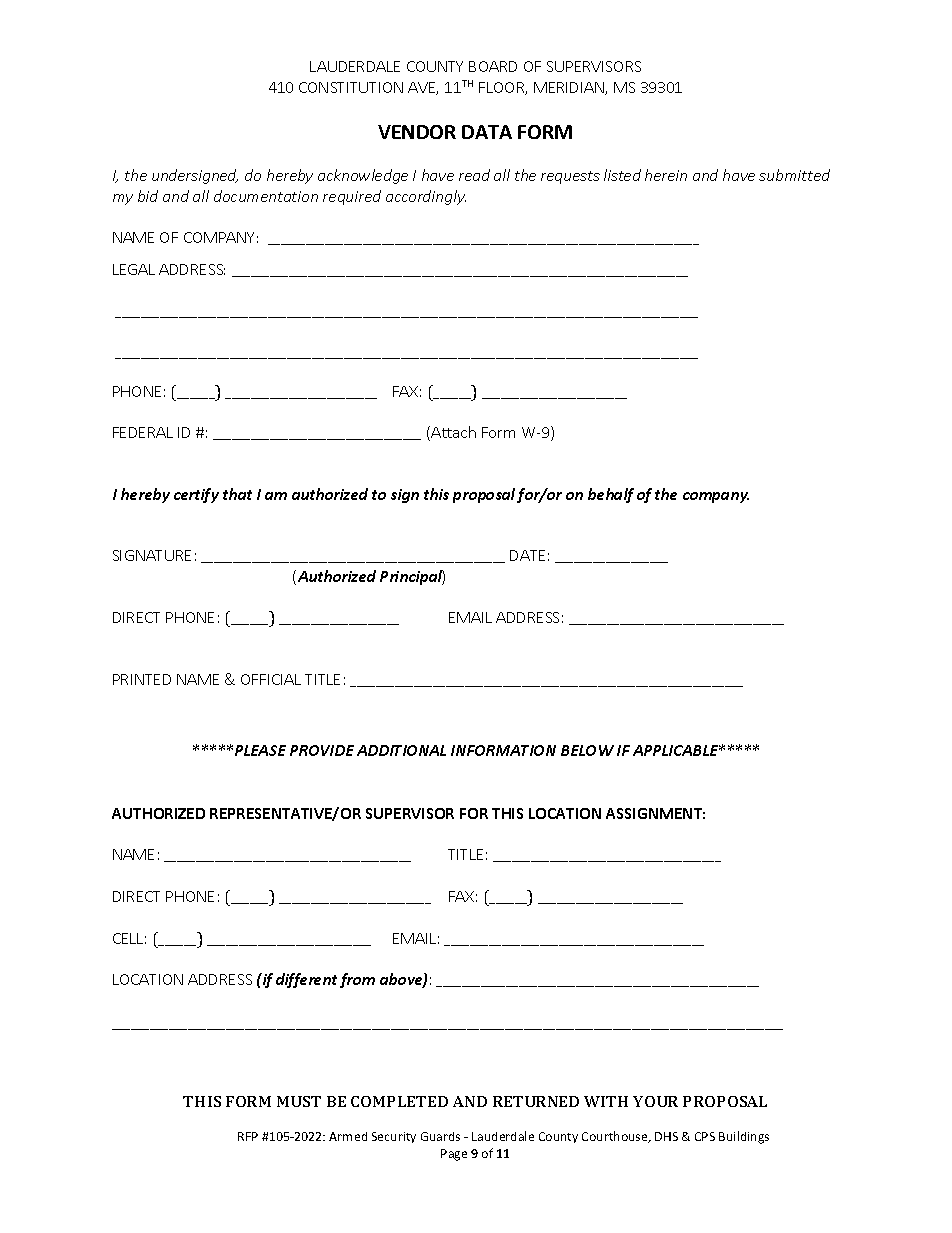 Image resolution: width=952 pixels, height=1233 pixels. I want to click on documentation, so click(266, 196).
